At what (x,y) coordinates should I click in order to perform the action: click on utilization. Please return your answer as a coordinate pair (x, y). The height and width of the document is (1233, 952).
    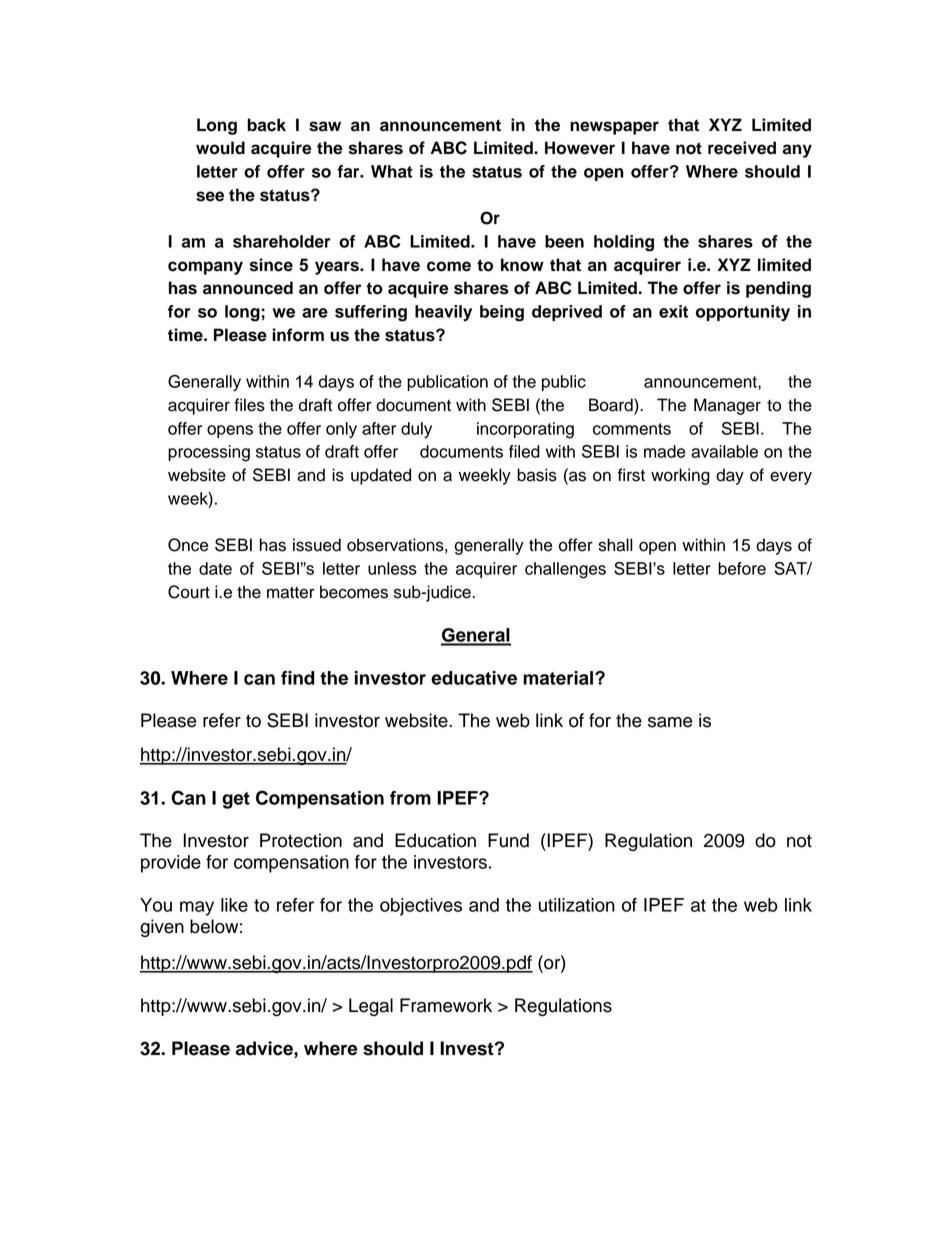
    Looking at the image, I should click on (577, 905).
